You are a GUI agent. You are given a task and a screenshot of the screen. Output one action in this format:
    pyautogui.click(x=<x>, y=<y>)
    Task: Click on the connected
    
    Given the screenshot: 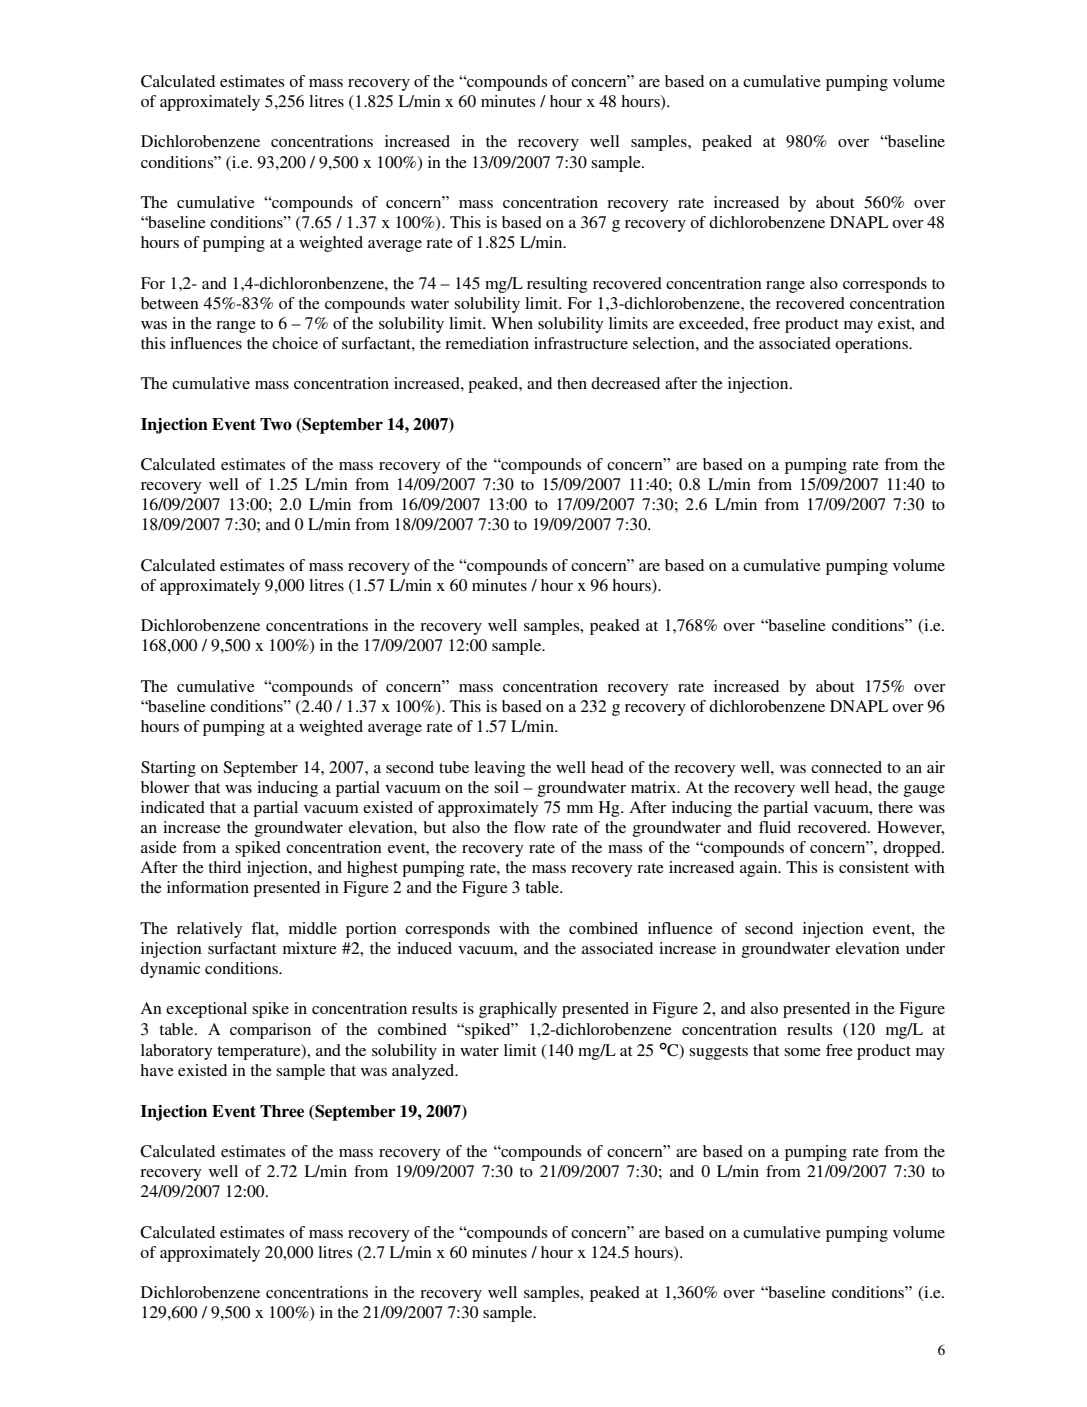 What is the action you would take?
    pyautogui.click(x=846, y=767)
